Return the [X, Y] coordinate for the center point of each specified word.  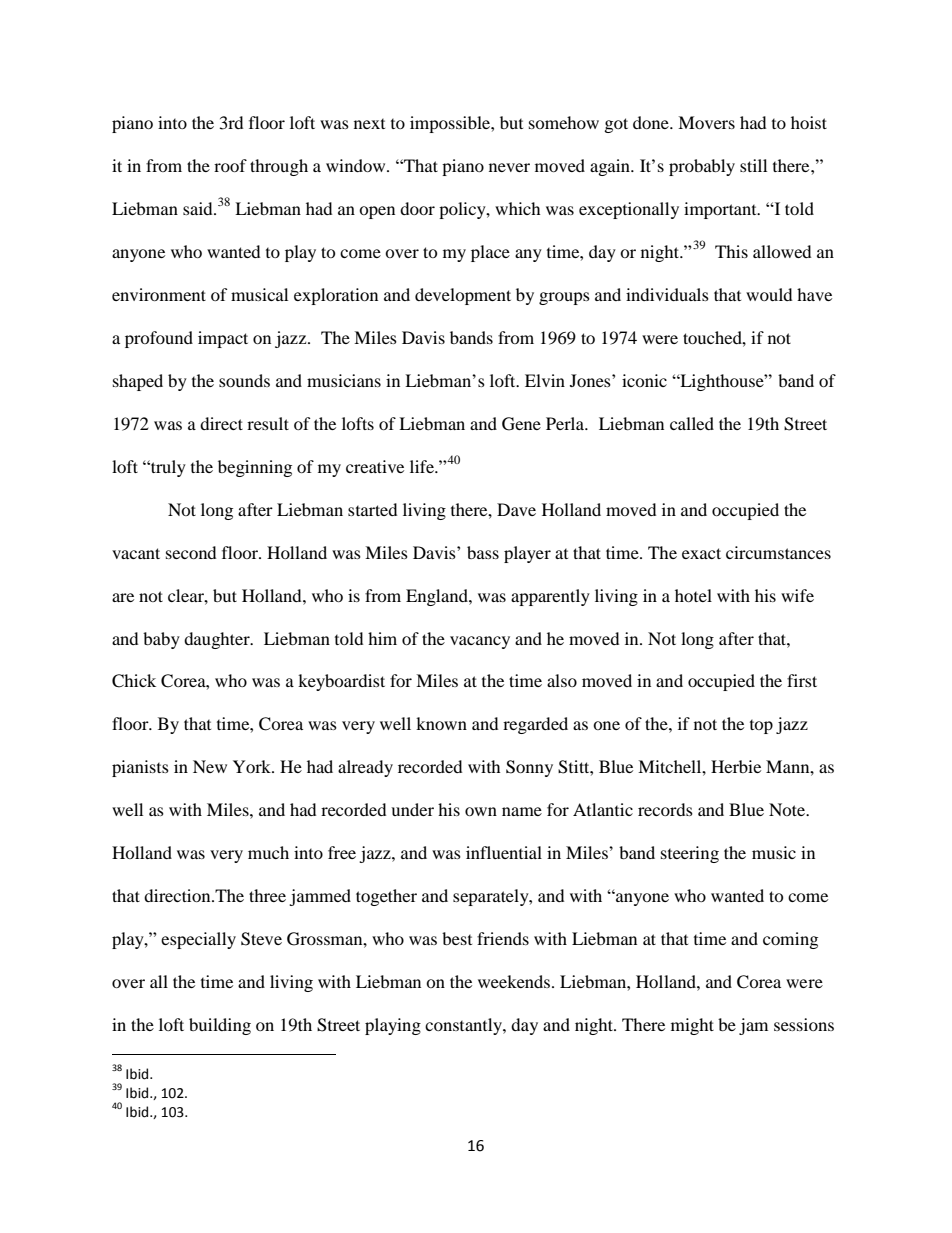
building [220, 1026]
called [692, 423]
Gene [521, 424]
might [692, 1026]
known [441, 723]
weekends [514, 981]
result [268, 423]
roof [230, 165]
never [509, 167]
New [210, 766]
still [753, 165]
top [761, 726]
